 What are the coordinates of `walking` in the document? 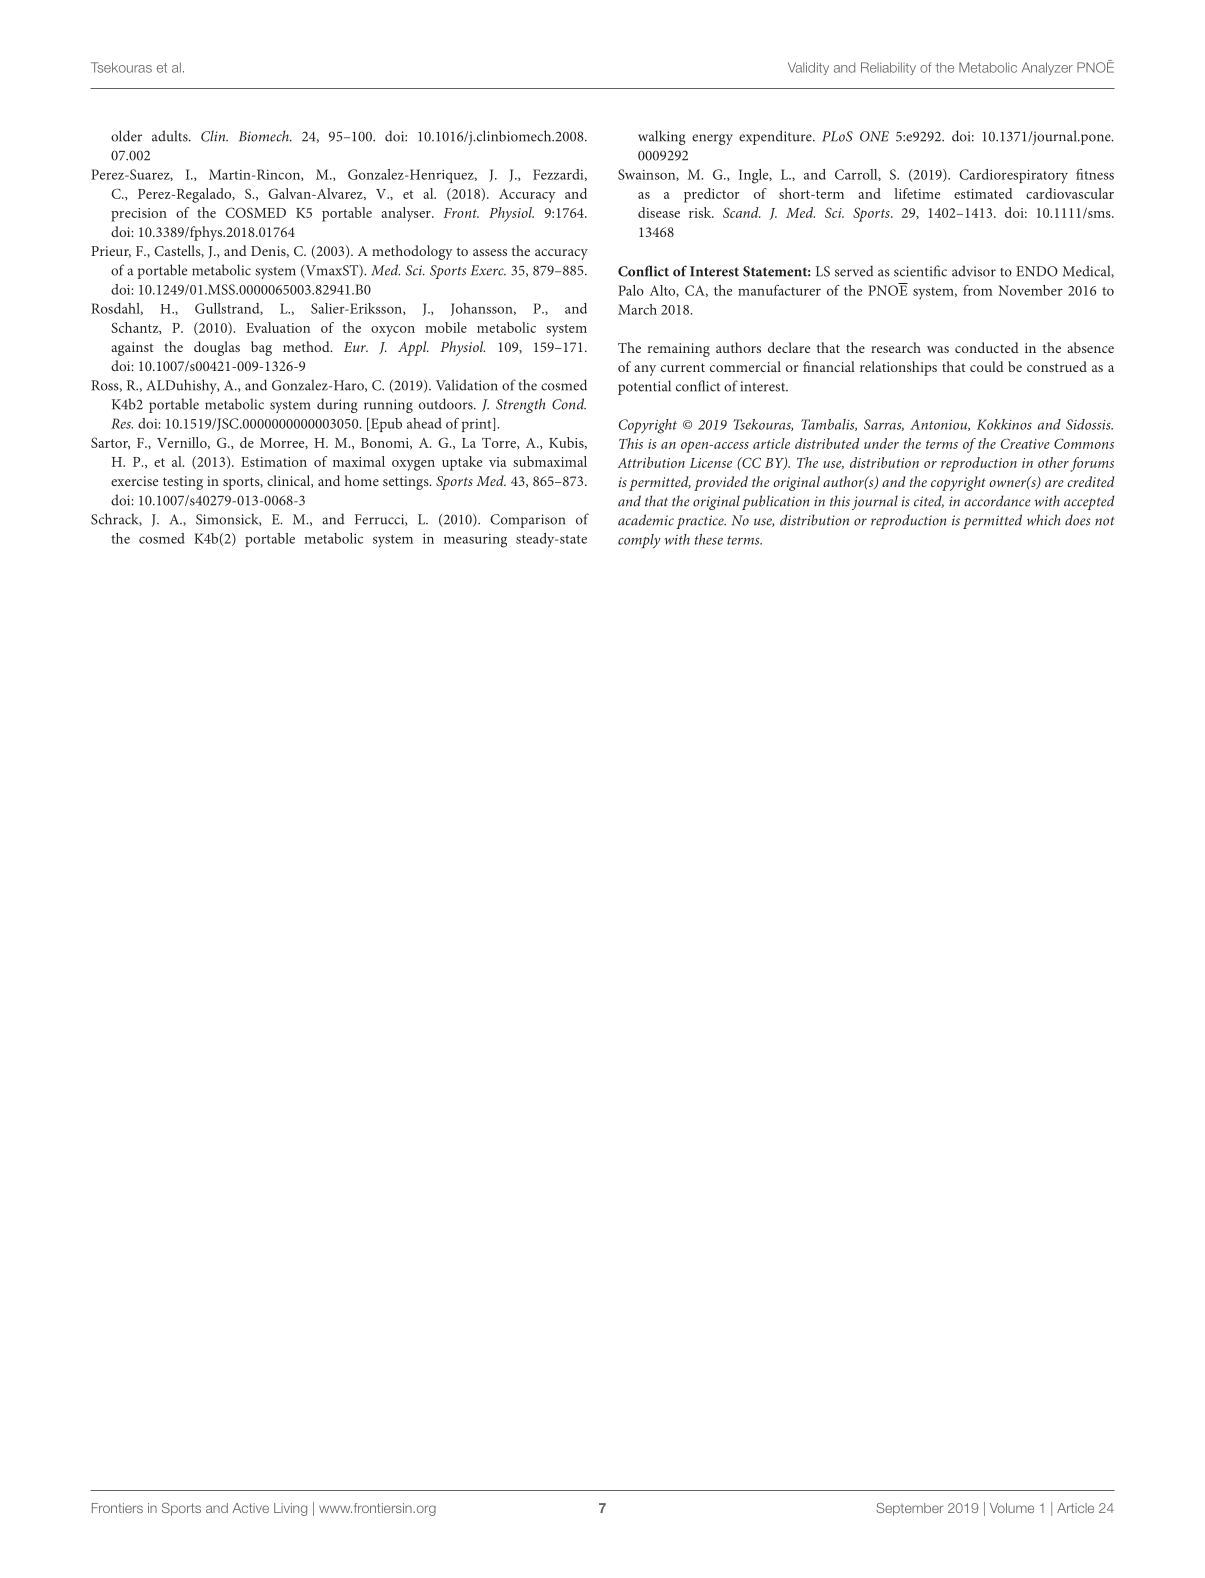 It's located at (662, 137).
